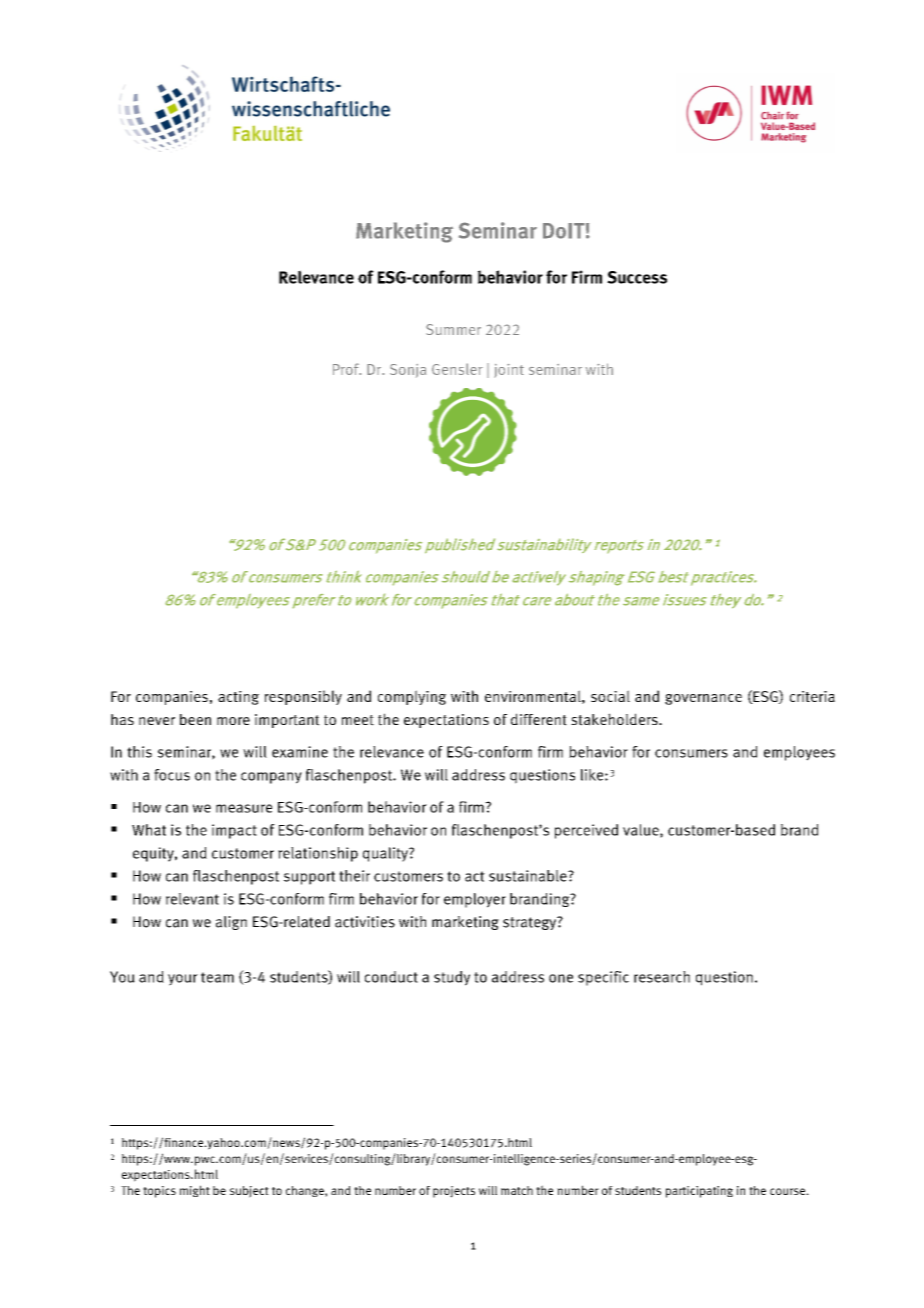  What do you see at coordinates (195, 1191) in the document?
I see `might` at bounding box center [195, 1191].
